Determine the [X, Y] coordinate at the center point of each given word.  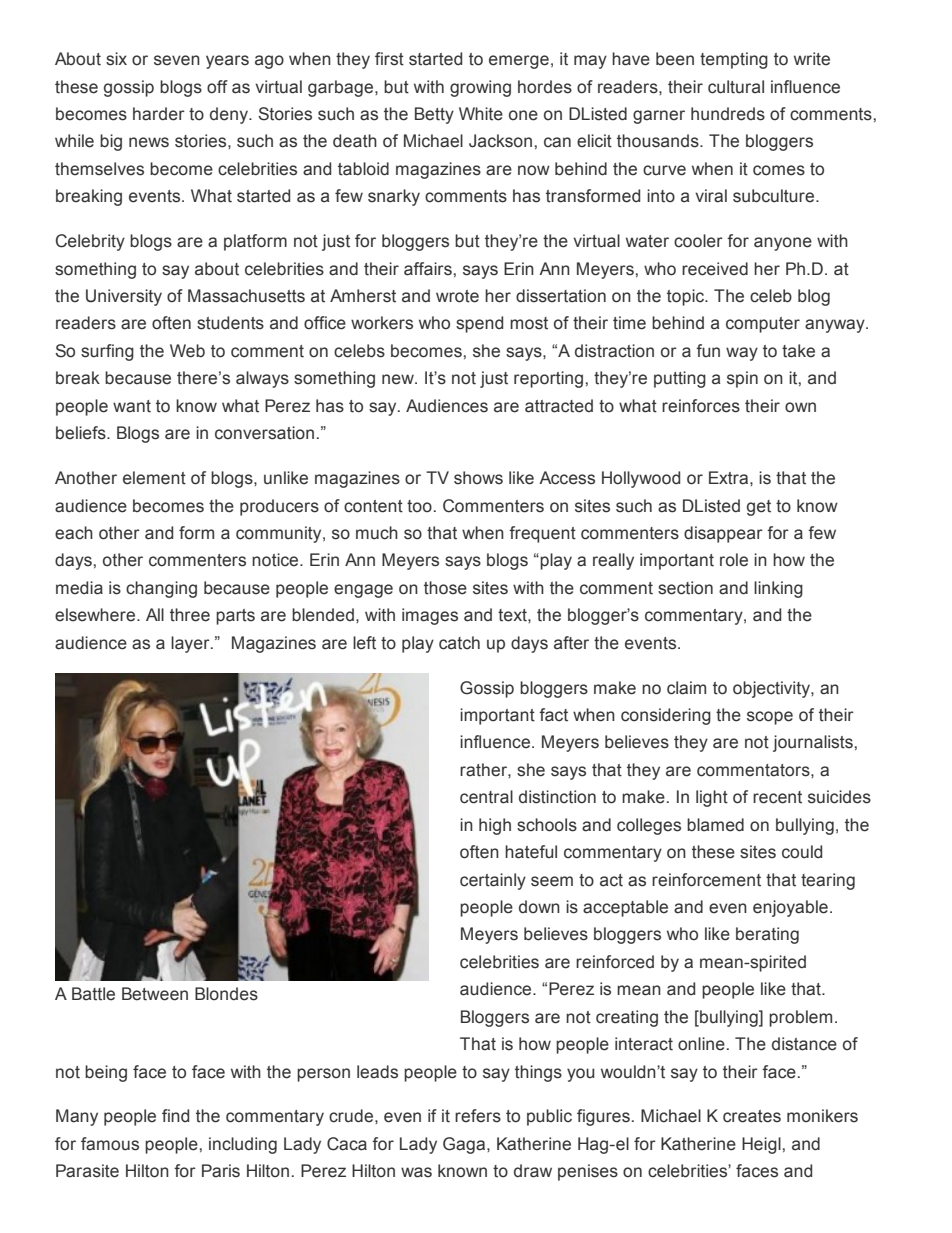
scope [770, 718]
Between [155, 994]
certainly [493, 881]
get [759, 508]
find [175, 1115]
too [419, 506]
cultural [736, 87]
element [154, 478]
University [124, 297]
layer [191, 644]
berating [767, 935]
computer [763, 325]
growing [480, 88]
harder [159, 114]
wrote [457, 296]
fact [553, 715]
